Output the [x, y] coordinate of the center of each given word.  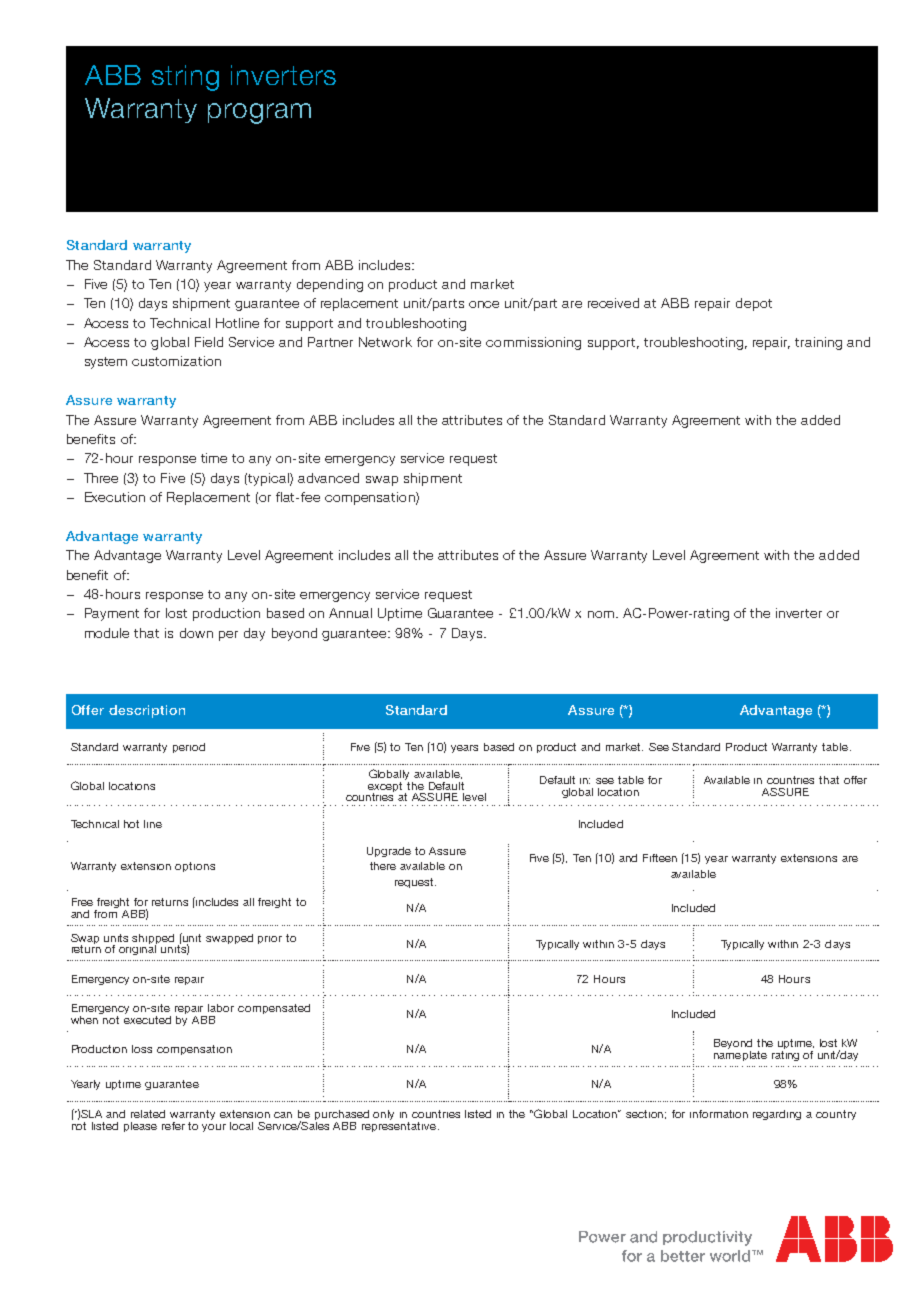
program [259, 113]
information [719, 1114]
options [195, 867]
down [196, 633]
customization [176, 361]
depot [754, 304]
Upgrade [389, 852]
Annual [350, 613]
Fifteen [660, 858]
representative [400, 1125]
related [148, 1114]
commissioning [533, 343]
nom [601, 614]
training [818, 343]
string [185, 78]
